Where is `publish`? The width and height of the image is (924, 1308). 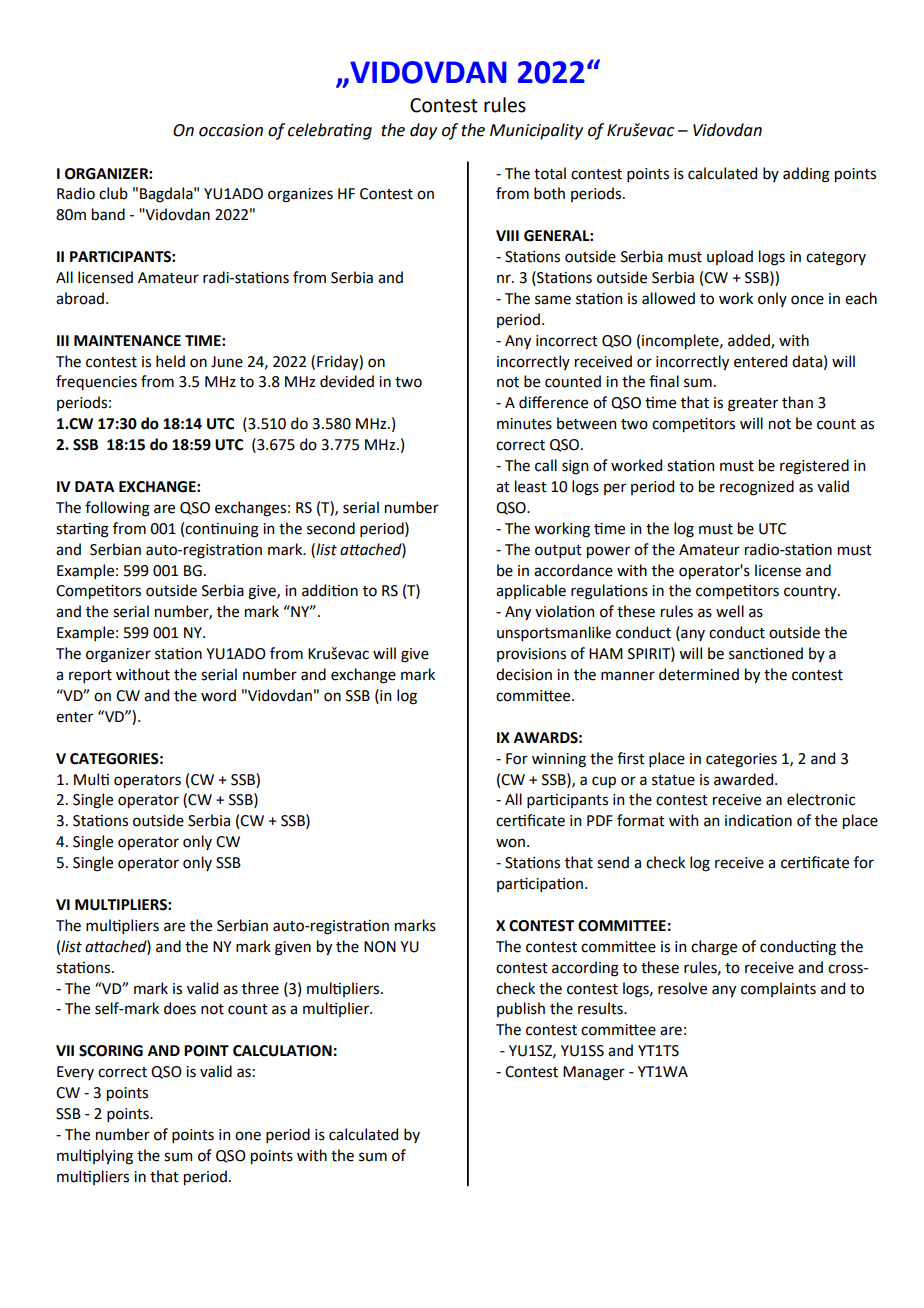
publish is located at coordinates (521, 1009).
